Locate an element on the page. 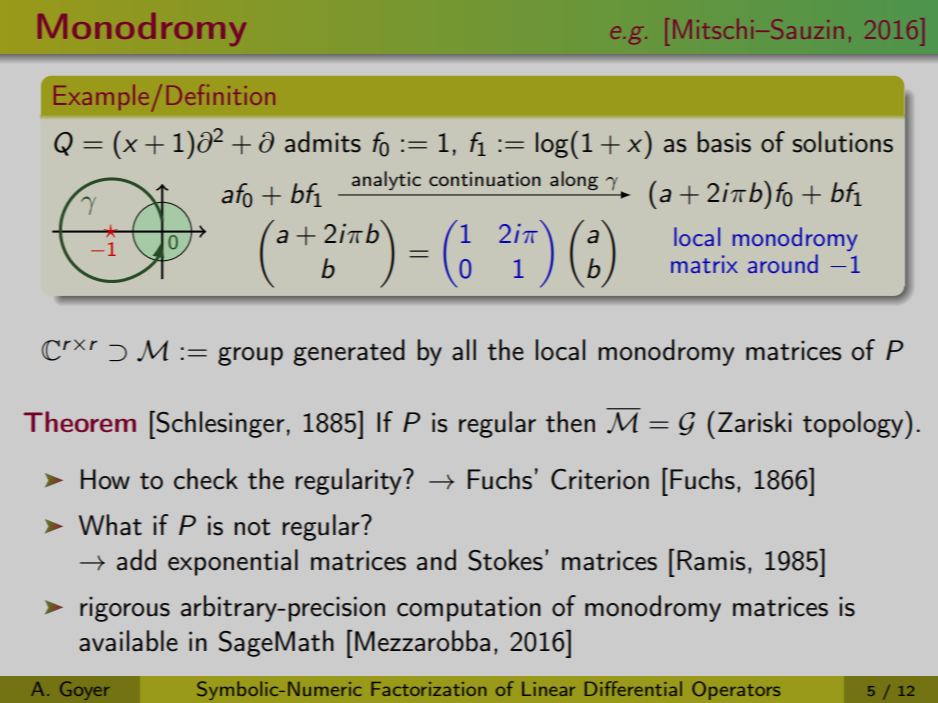  continuation is located at coordinates (485, 179).
